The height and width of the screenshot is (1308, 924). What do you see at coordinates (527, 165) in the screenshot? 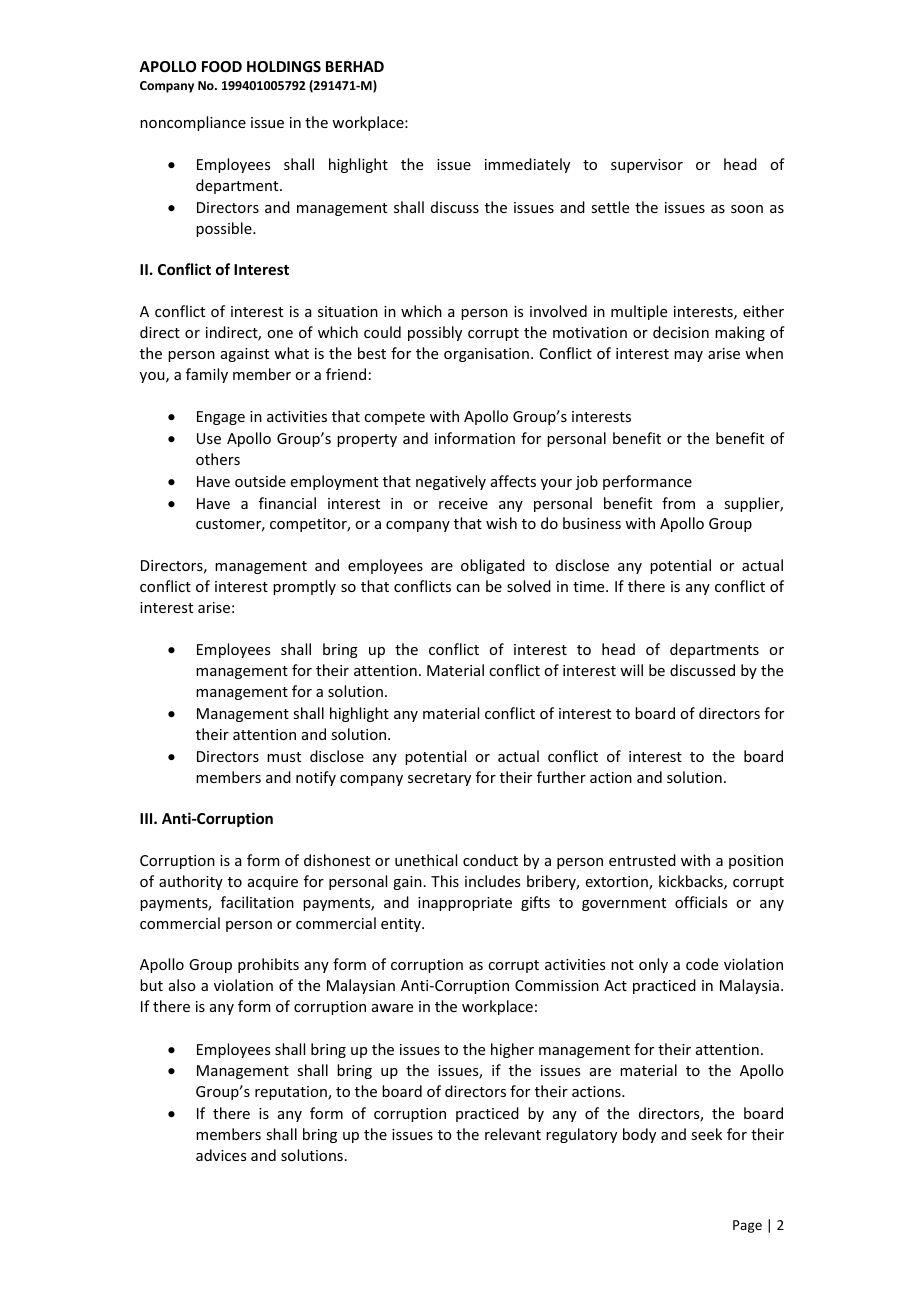
I see `immediately` at bounding box center [527, 165].
